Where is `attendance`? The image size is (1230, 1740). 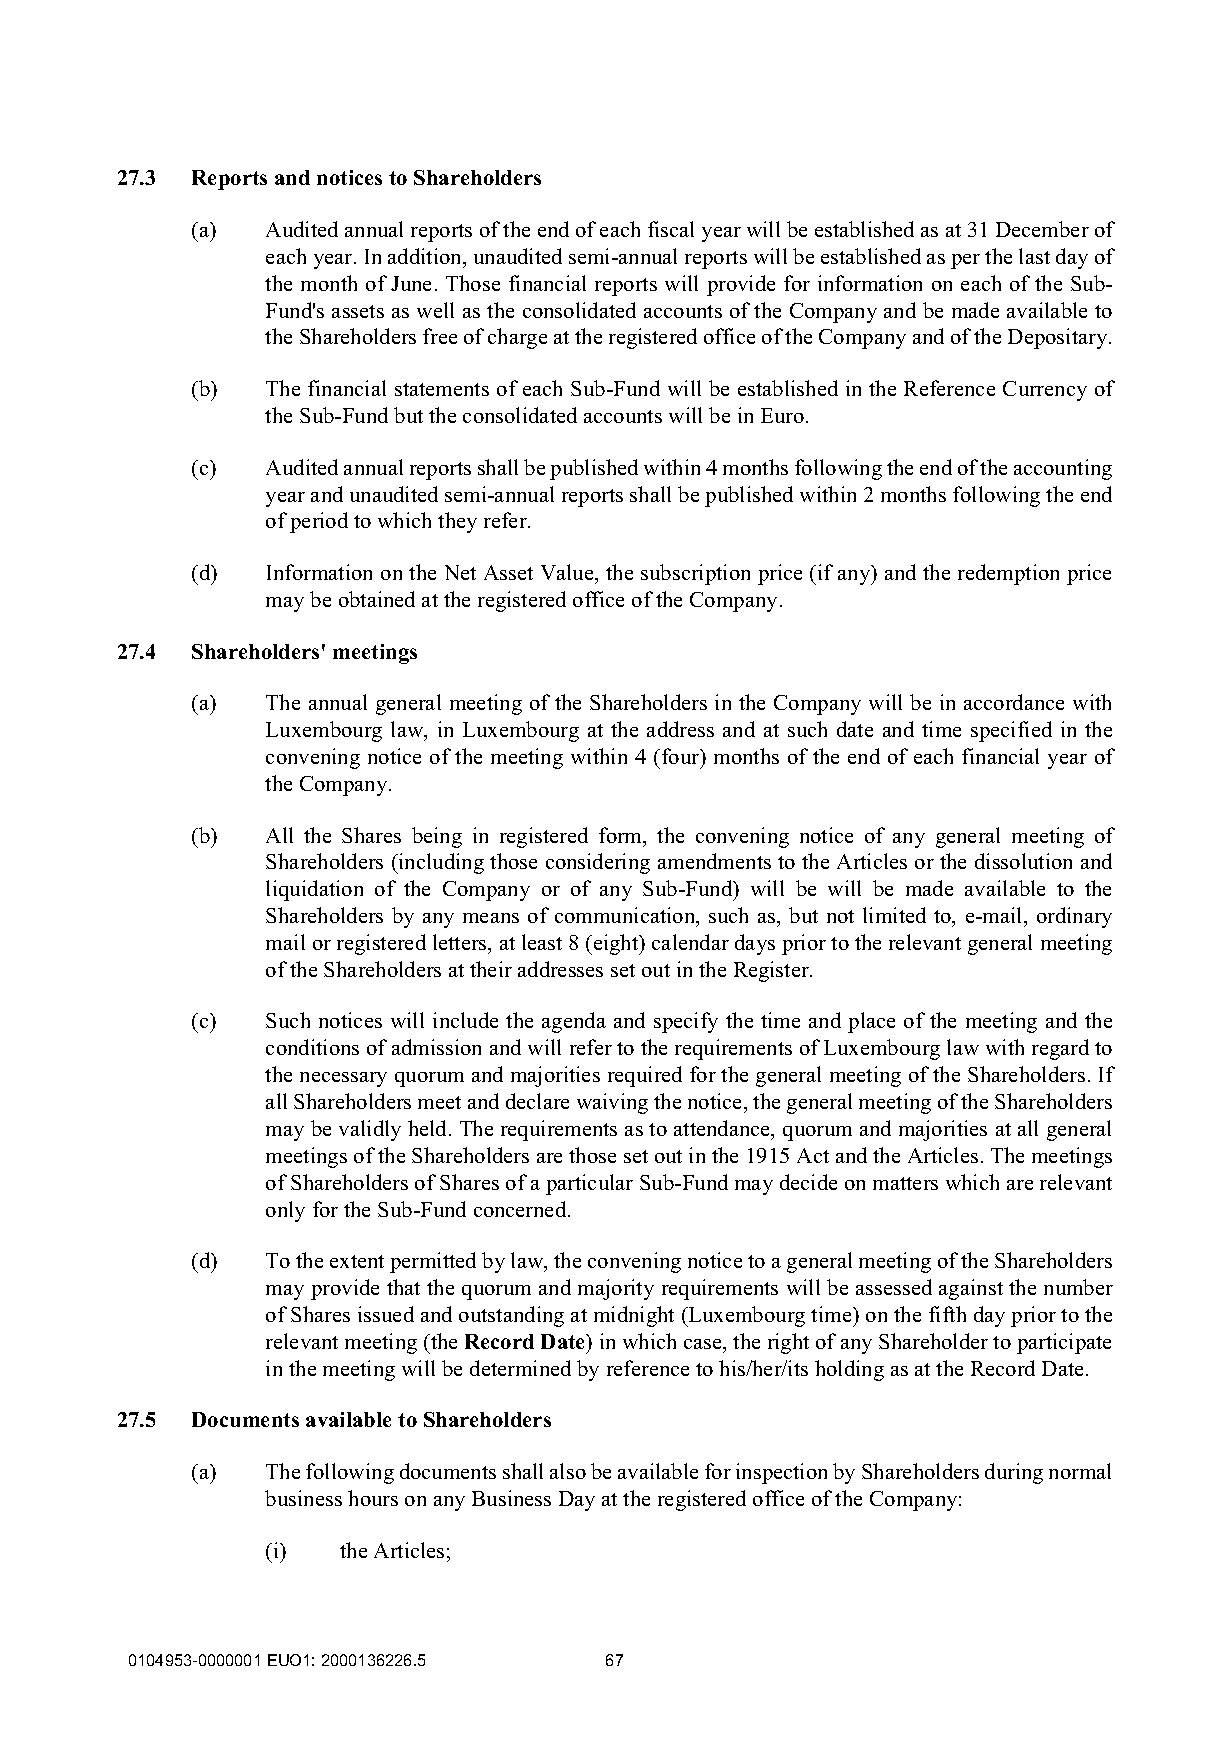 attendance is located at coordinates (723, 1129).
